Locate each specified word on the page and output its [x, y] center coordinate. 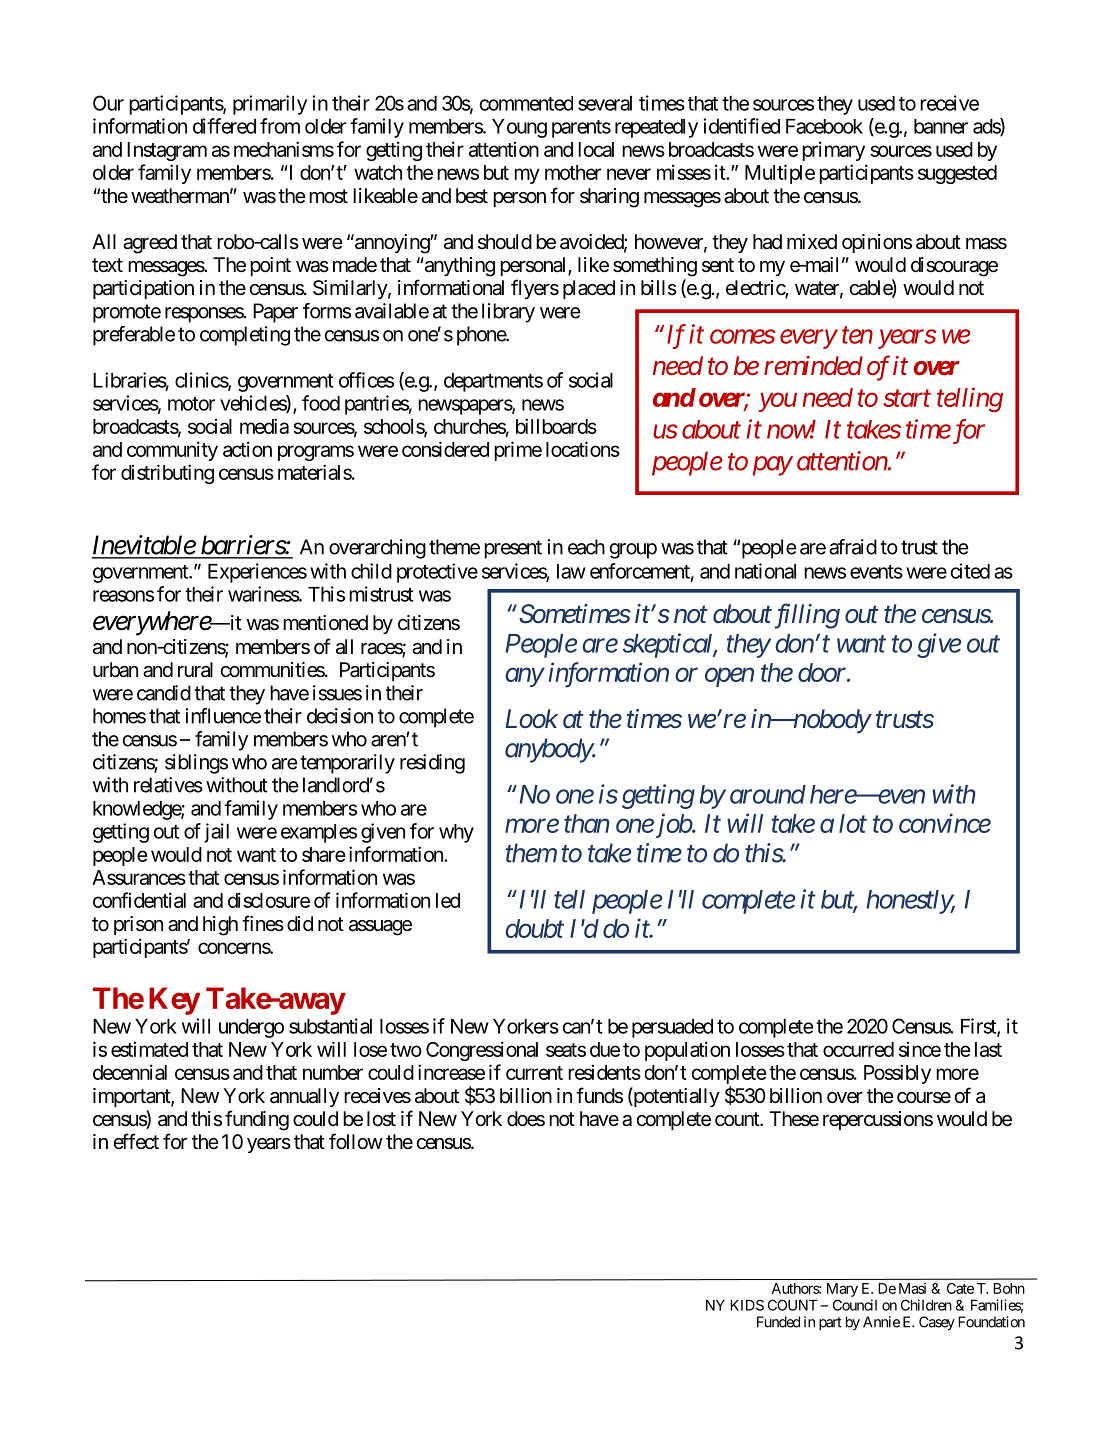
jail [216, 833]
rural [195, 669]
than [586, 823]
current [534, 1073]
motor [191, 404]
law [571, 571]
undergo [251, 1028]
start [907, 398]
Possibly [897, 1074]
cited [970, 571]
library [508, 313]
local [596, 149]
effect [136, 1141]
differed [224, 126]
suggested [957, 174]
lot [853, 823]
